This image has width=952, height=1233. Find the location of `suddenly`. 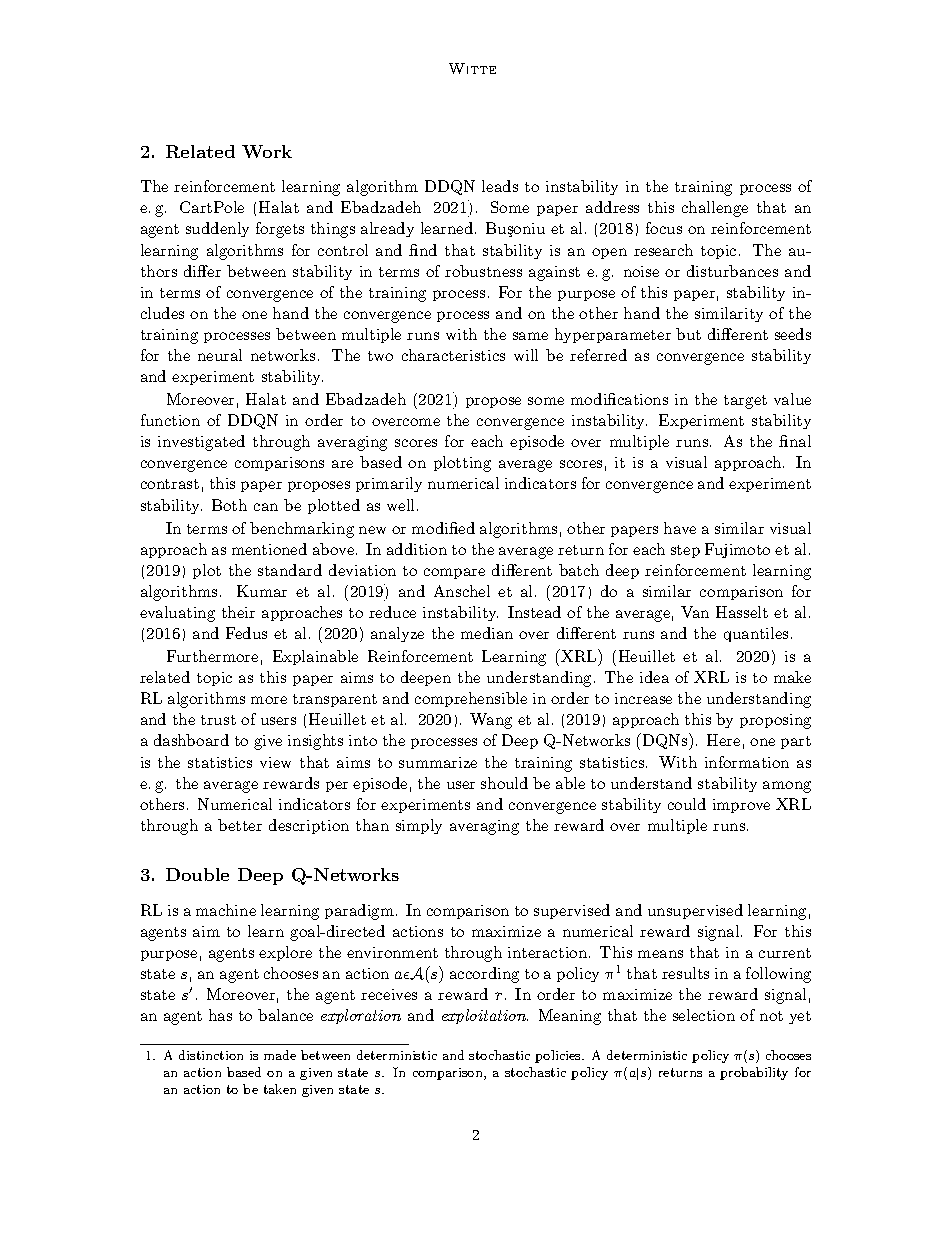

suddenly is located at coordinates (217, 229).
